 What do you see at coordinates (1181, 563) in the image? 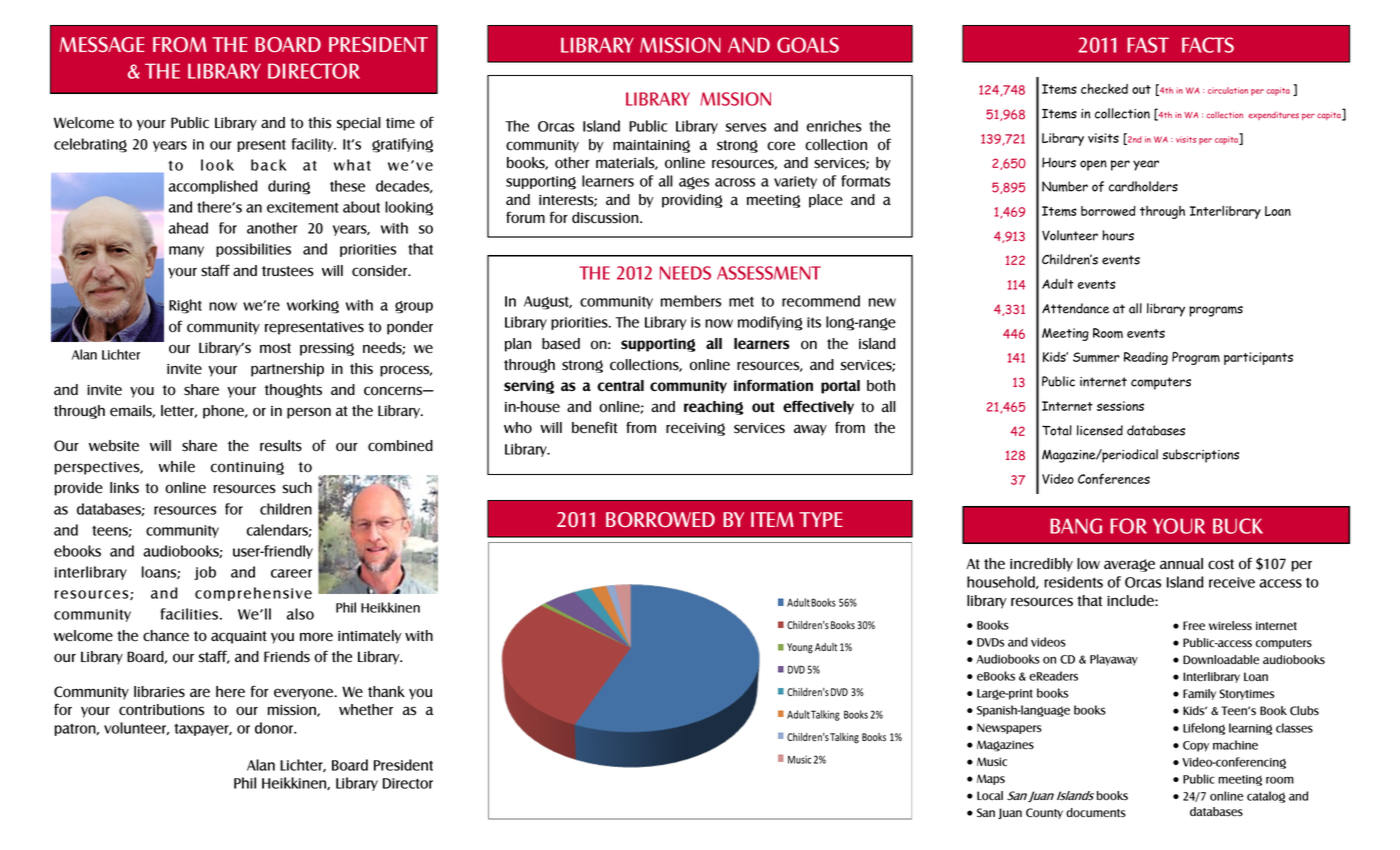
I see `annual` at bounding box center [1181, 563].
